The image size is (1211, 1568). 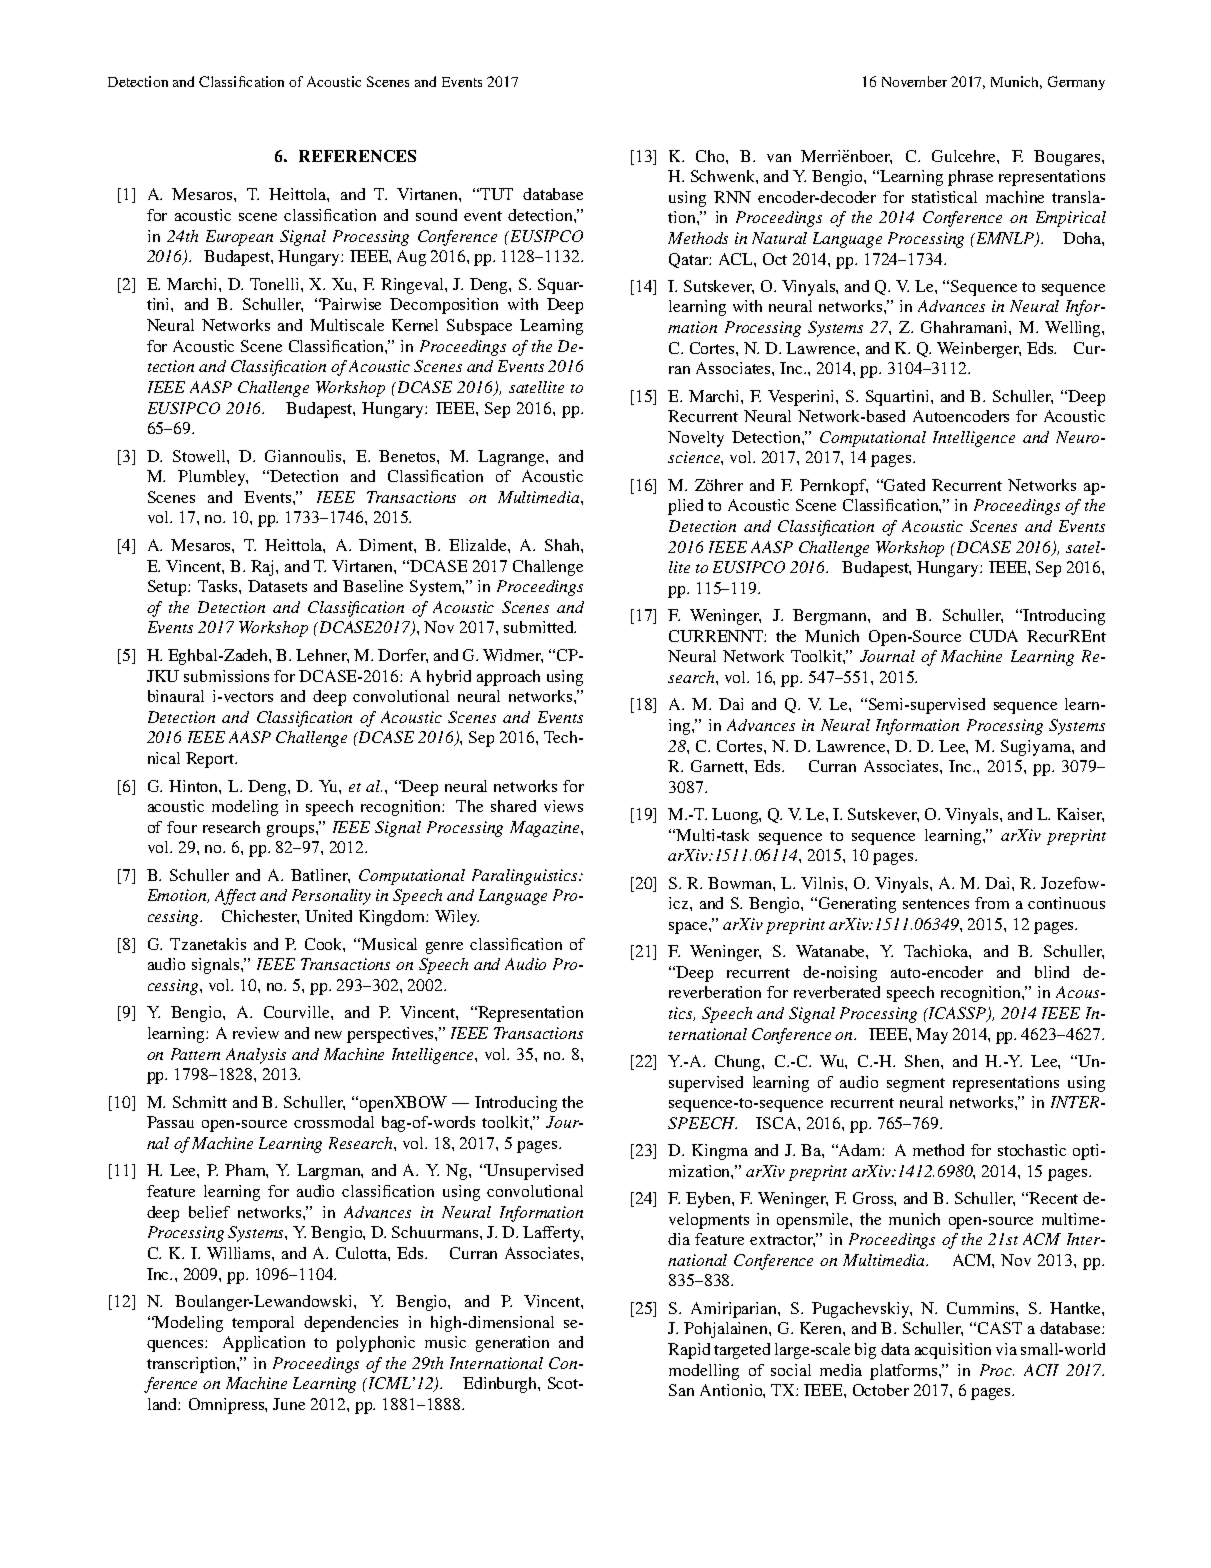 What do you see at coordinates (200, 456) in the page?
I see `Stowell` at bounding box center [200, 456].
